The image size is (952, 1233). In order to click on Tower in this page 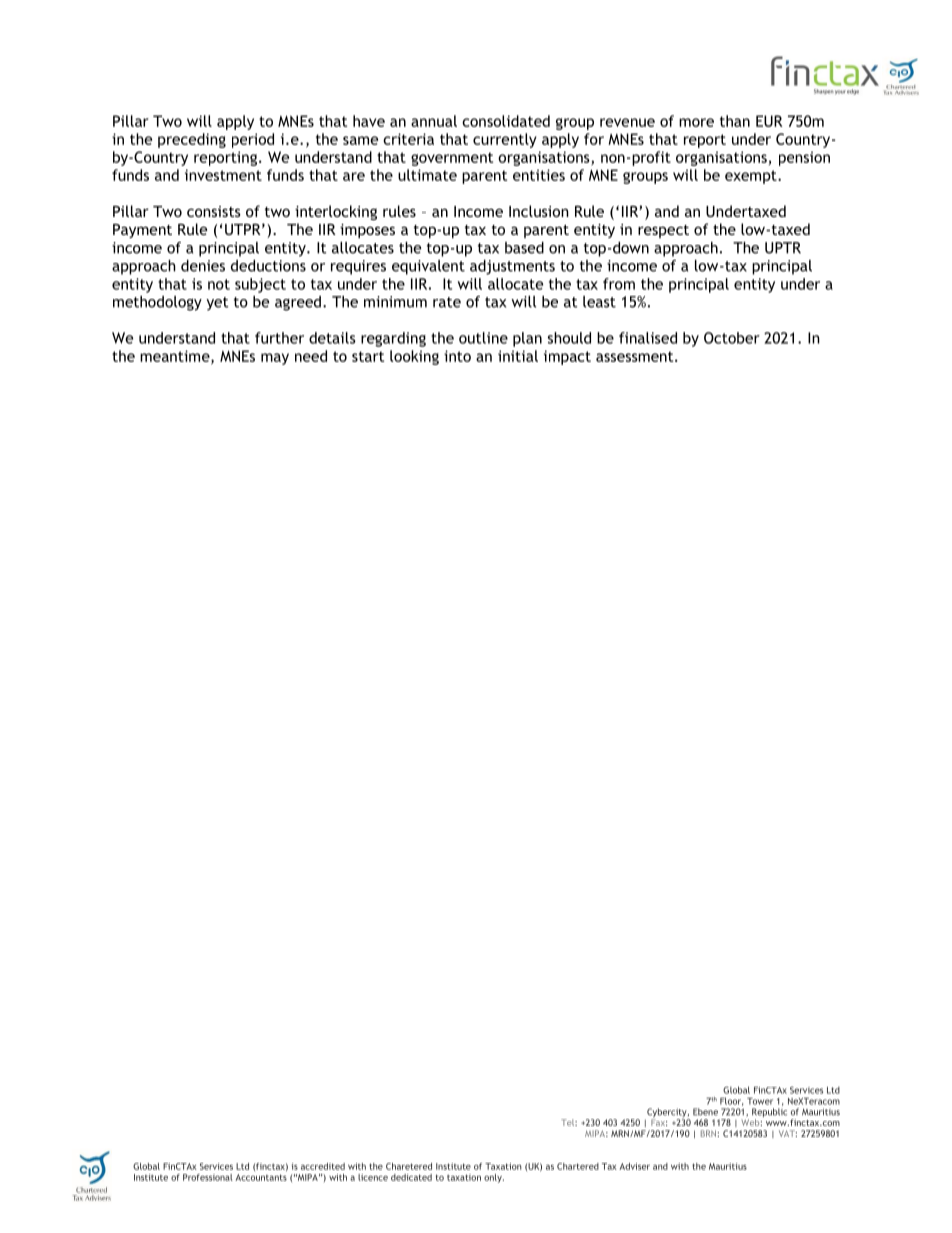, I will do `click(760, 1101)`.
